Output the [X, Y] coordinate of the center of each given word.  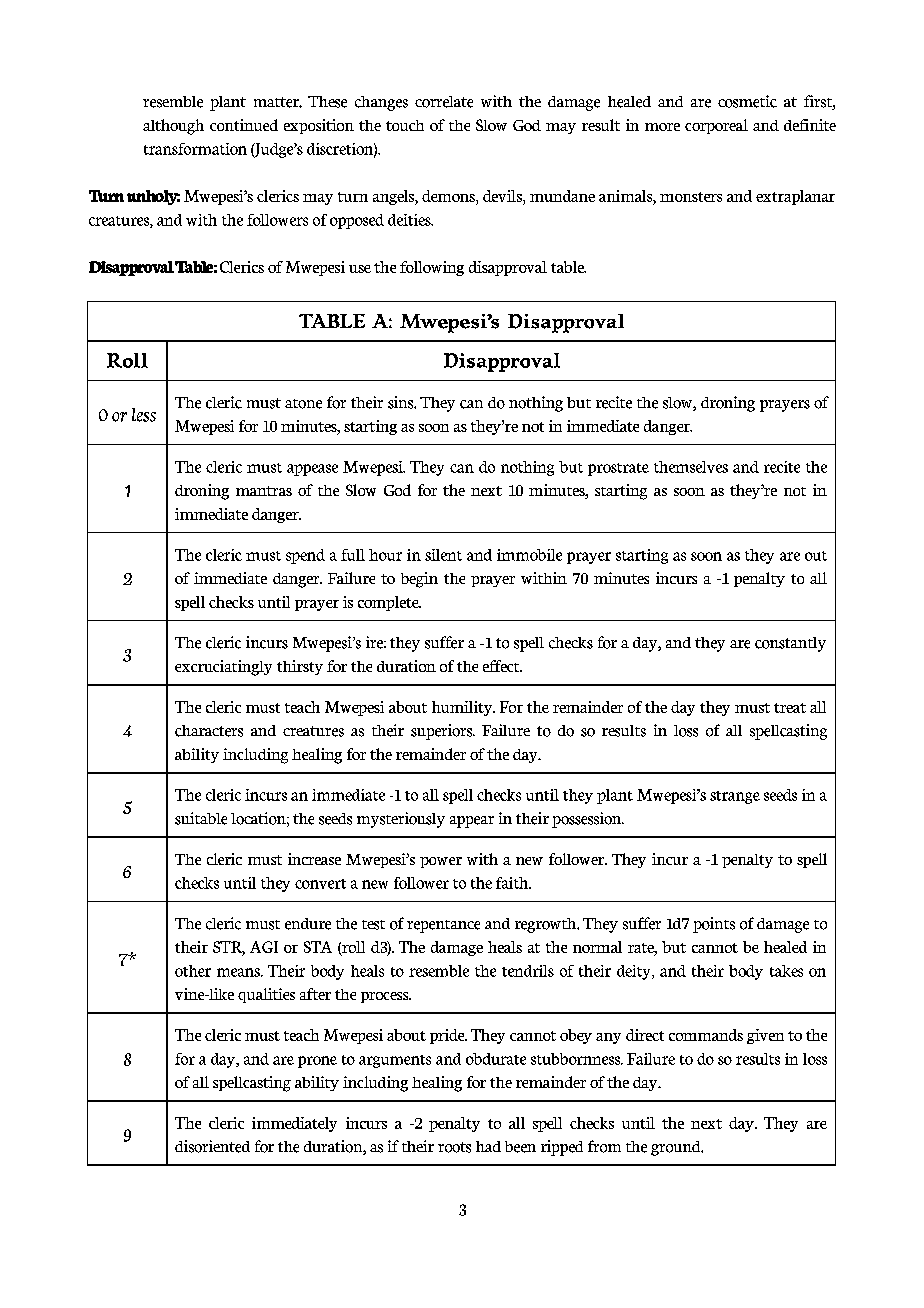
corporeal [716, 126]
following [432, 268]
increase [314, 859]
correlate [444, 102]
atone [303, 404]
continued [244, 125]
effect [502, 666]
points [714, 925]
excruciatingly [223, 668]
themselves [691, 467]
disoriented [212, 1146]
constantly [790, 644]
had [488, 1146]
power [441, 862]
